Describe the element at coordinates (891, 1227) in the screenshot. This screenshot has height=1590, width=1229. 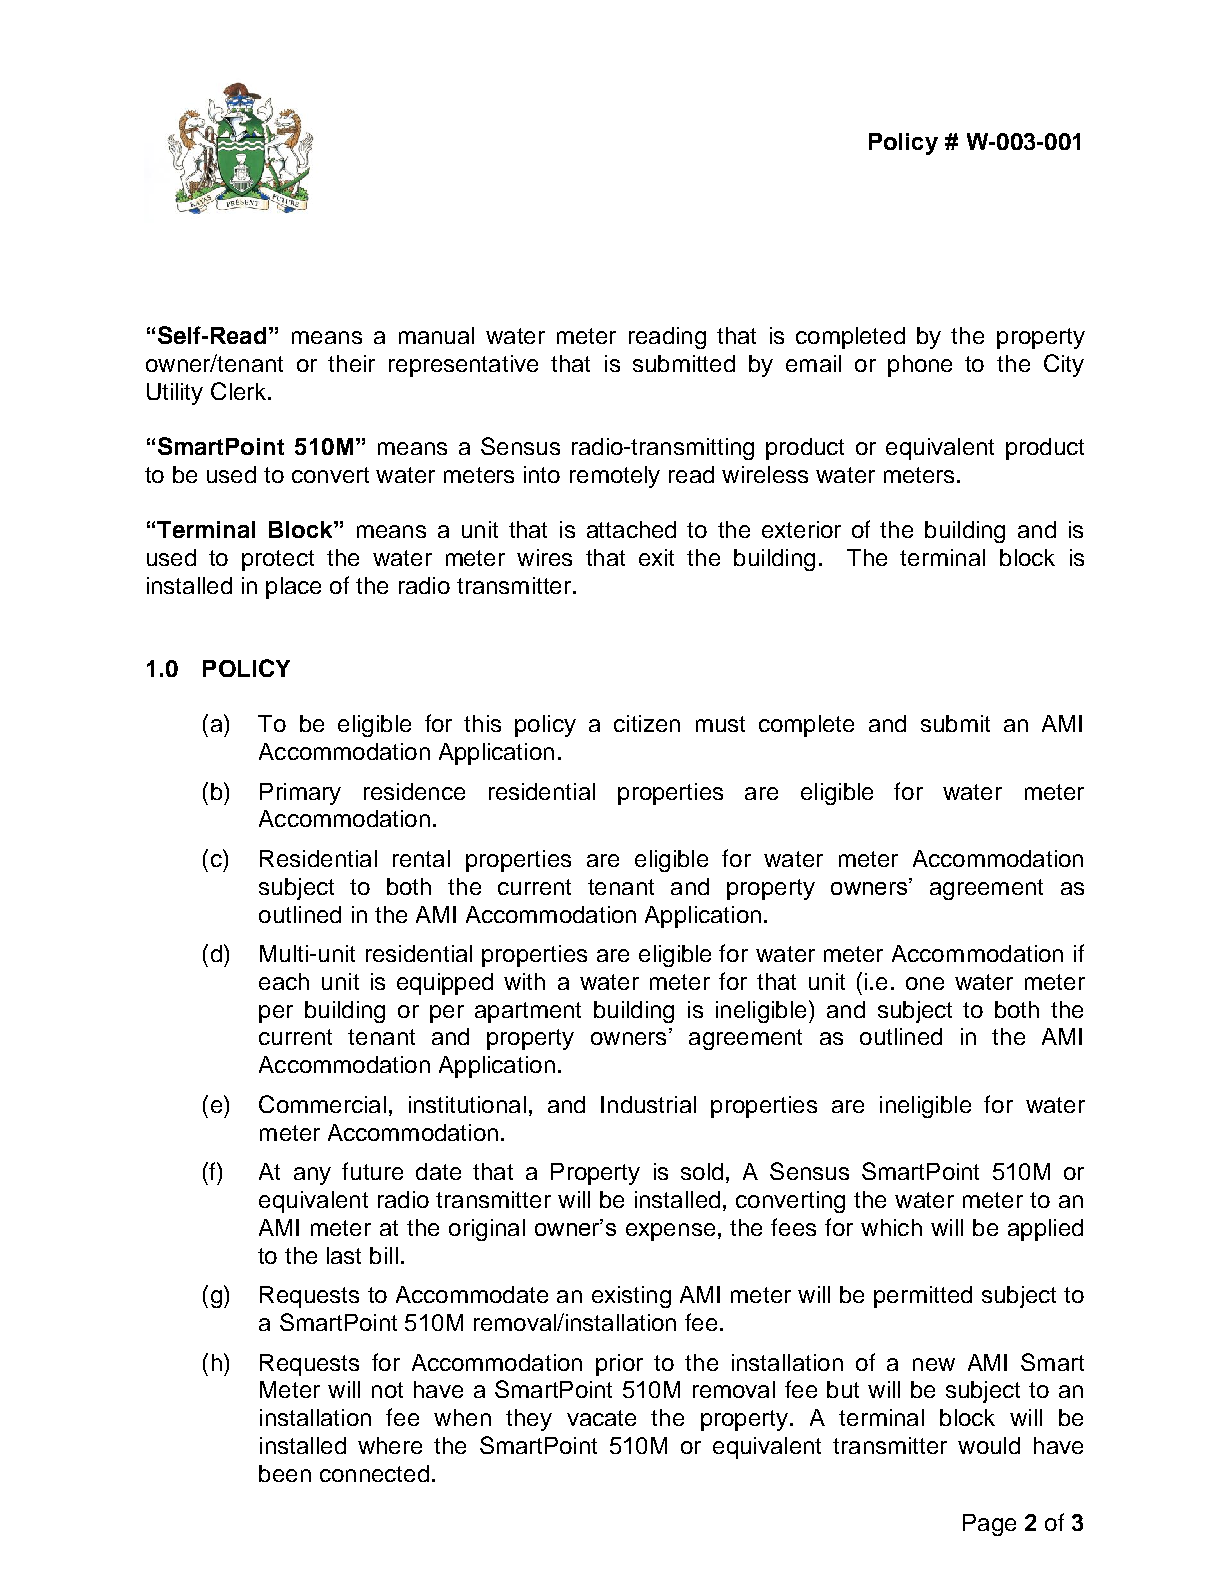
I see `which` at that location.
